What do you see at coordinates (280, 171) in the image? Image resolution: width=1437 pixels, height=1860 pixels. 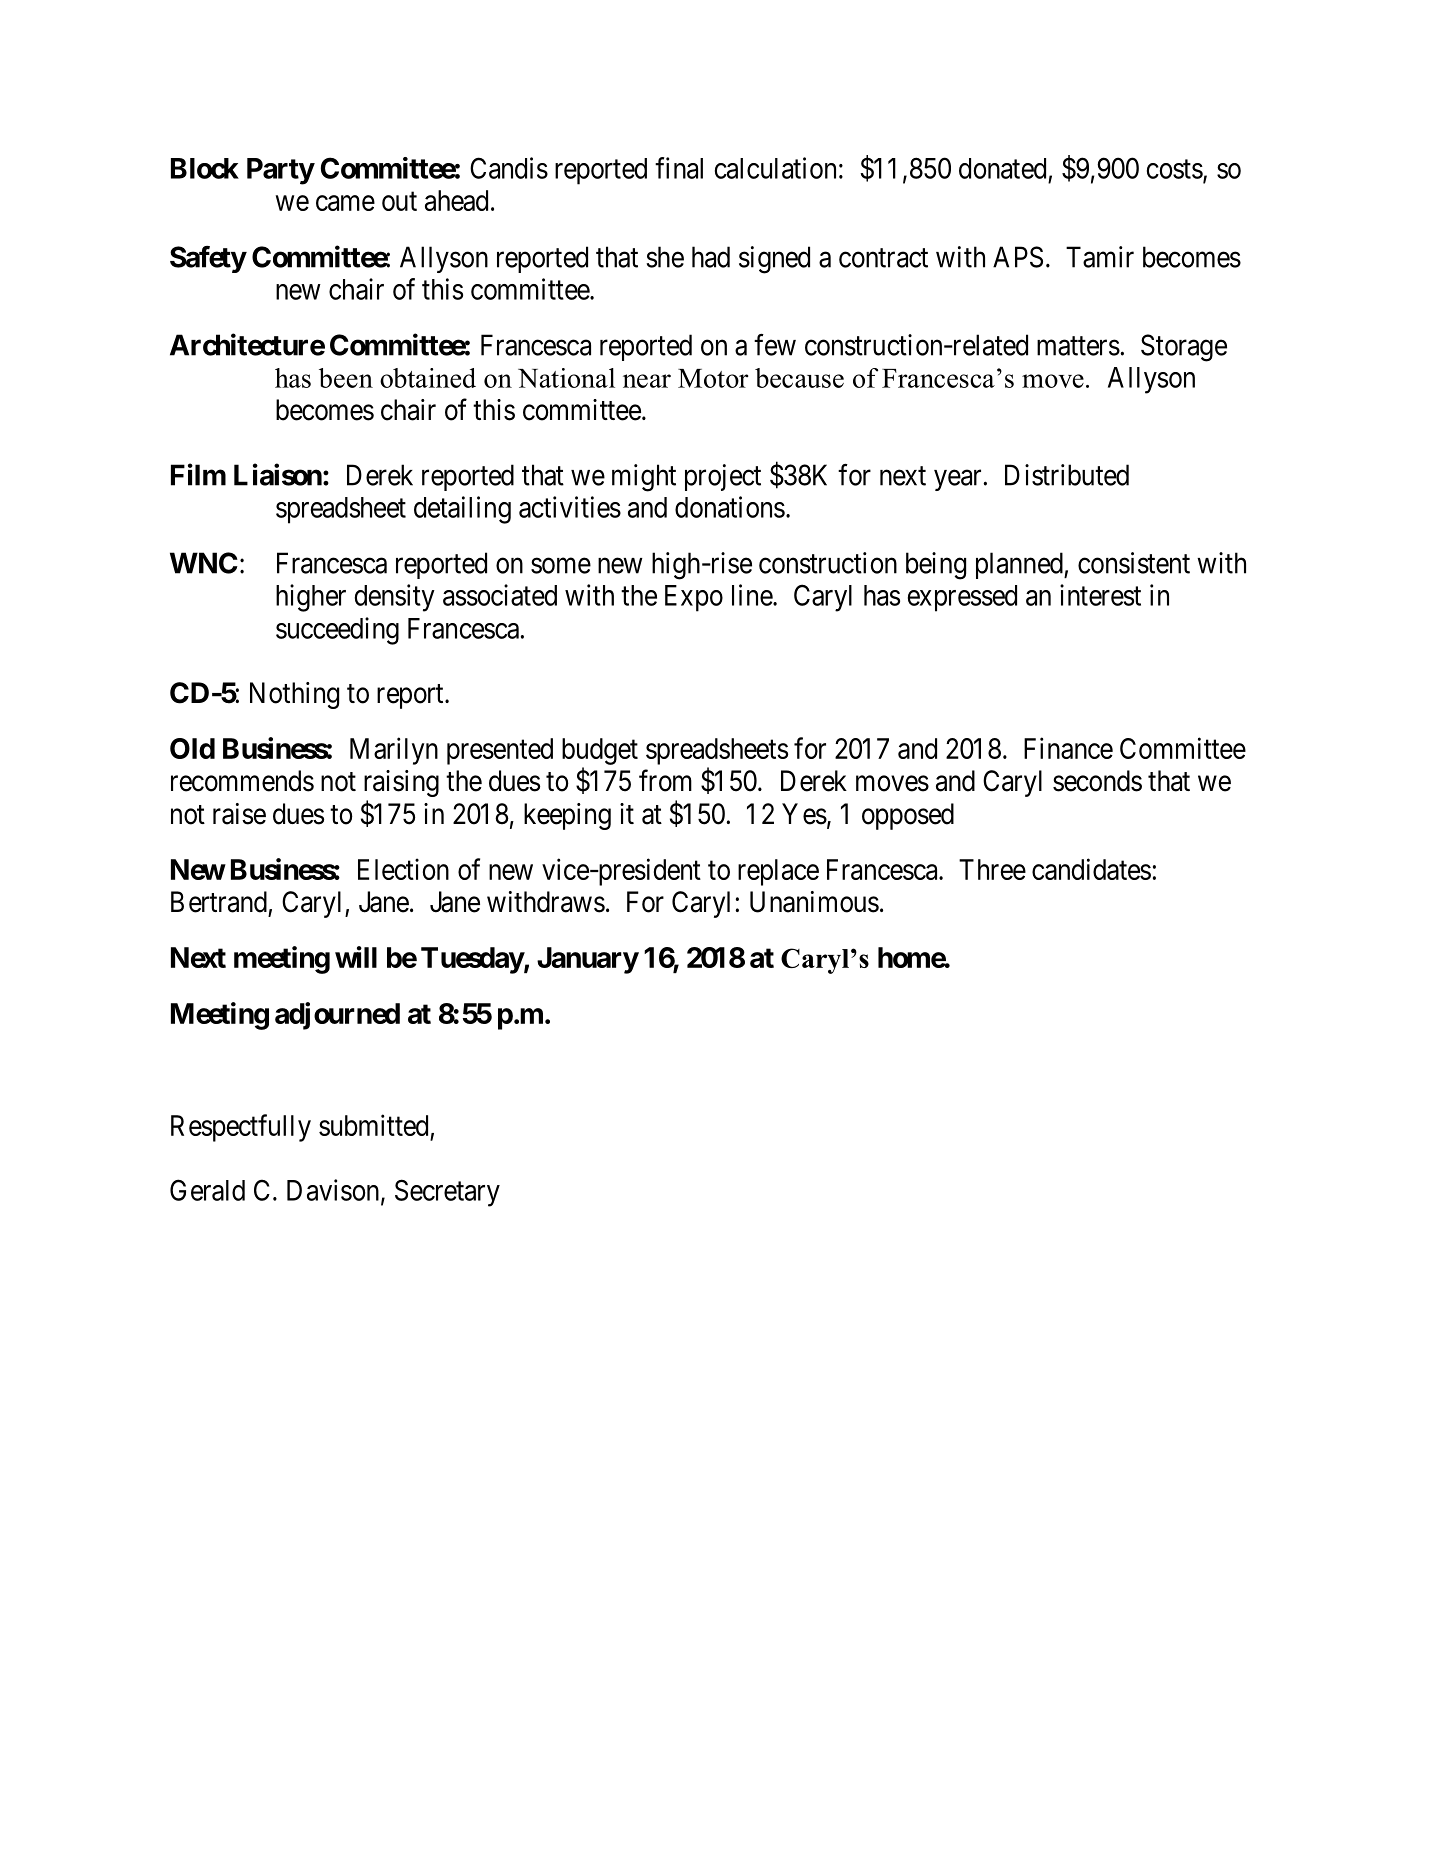 I see `Party` at bounding box center [280, 171].
